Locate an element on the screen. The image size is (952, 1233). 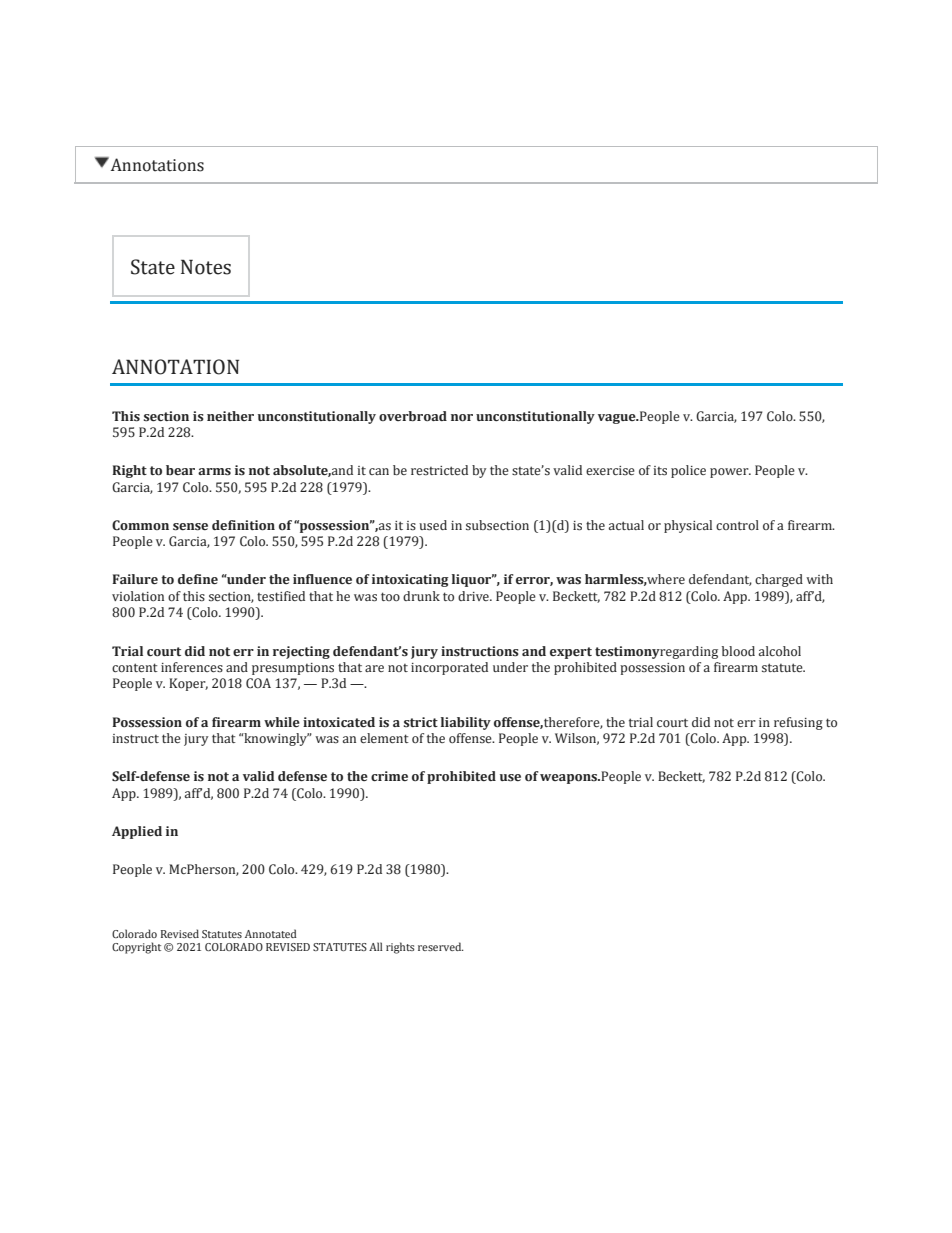
drive is located at coordinates (474, 596).
